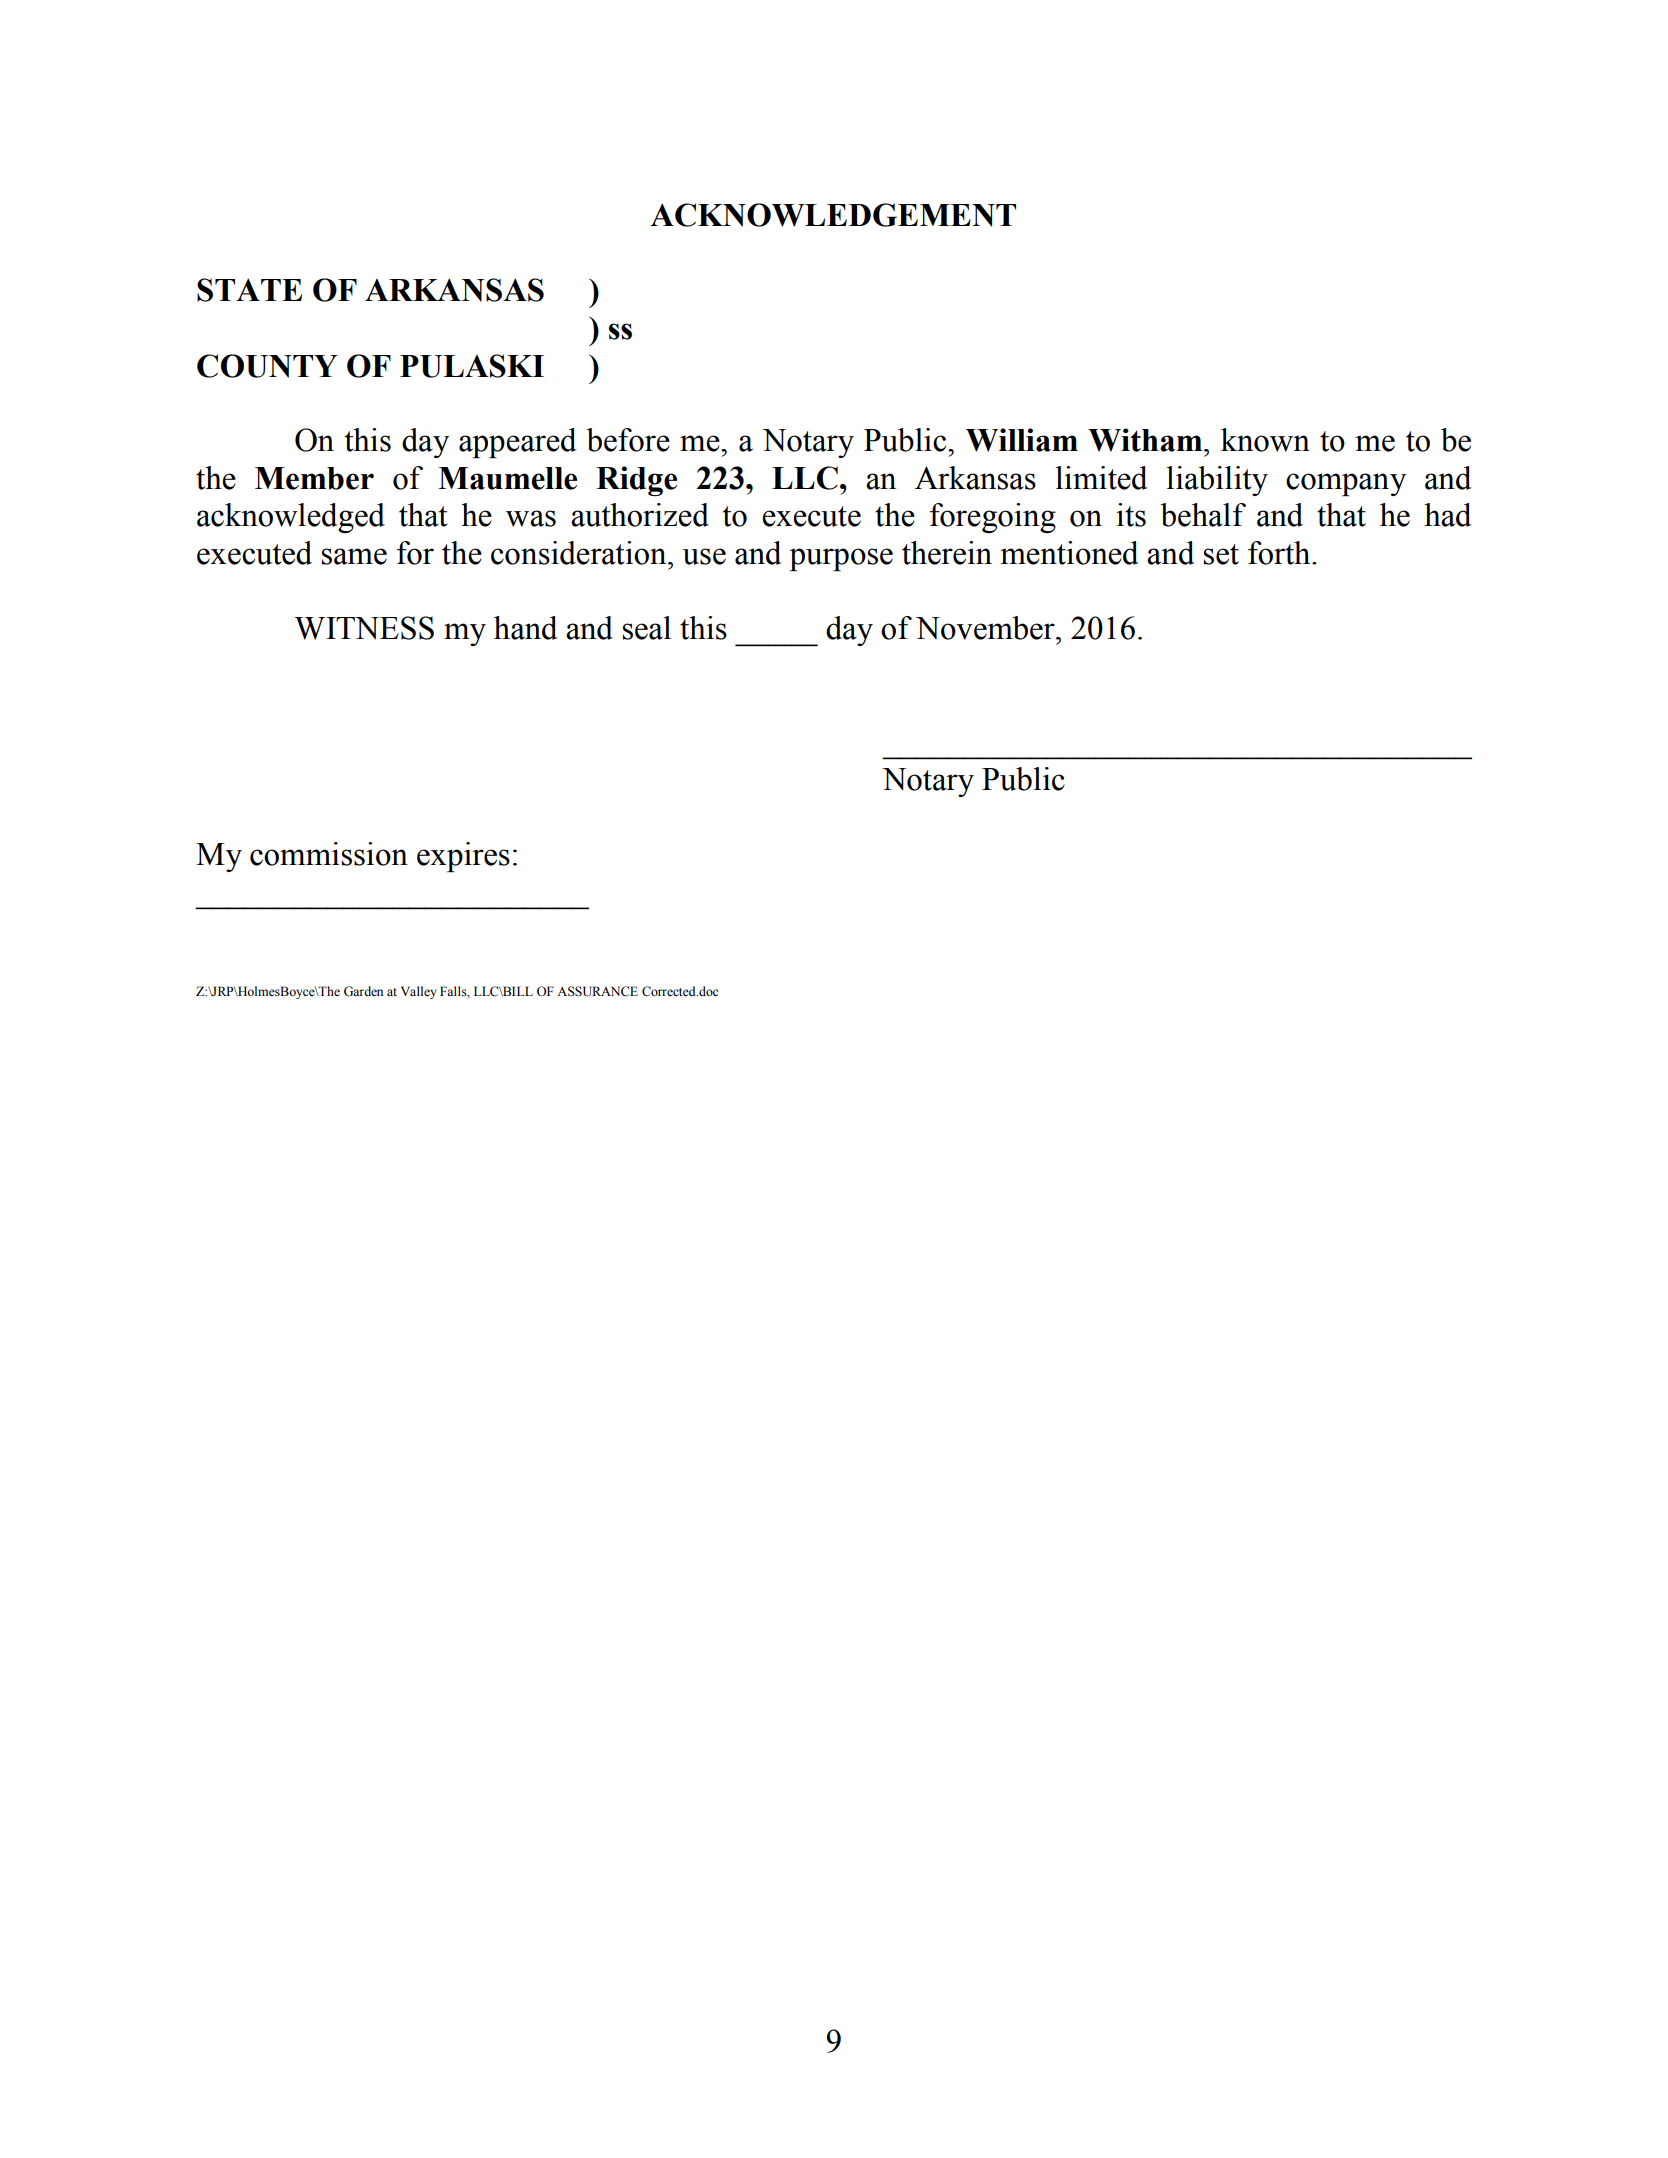  Describe the element at coordinates (363, 991) in the document. I see `Garden` at that location.
